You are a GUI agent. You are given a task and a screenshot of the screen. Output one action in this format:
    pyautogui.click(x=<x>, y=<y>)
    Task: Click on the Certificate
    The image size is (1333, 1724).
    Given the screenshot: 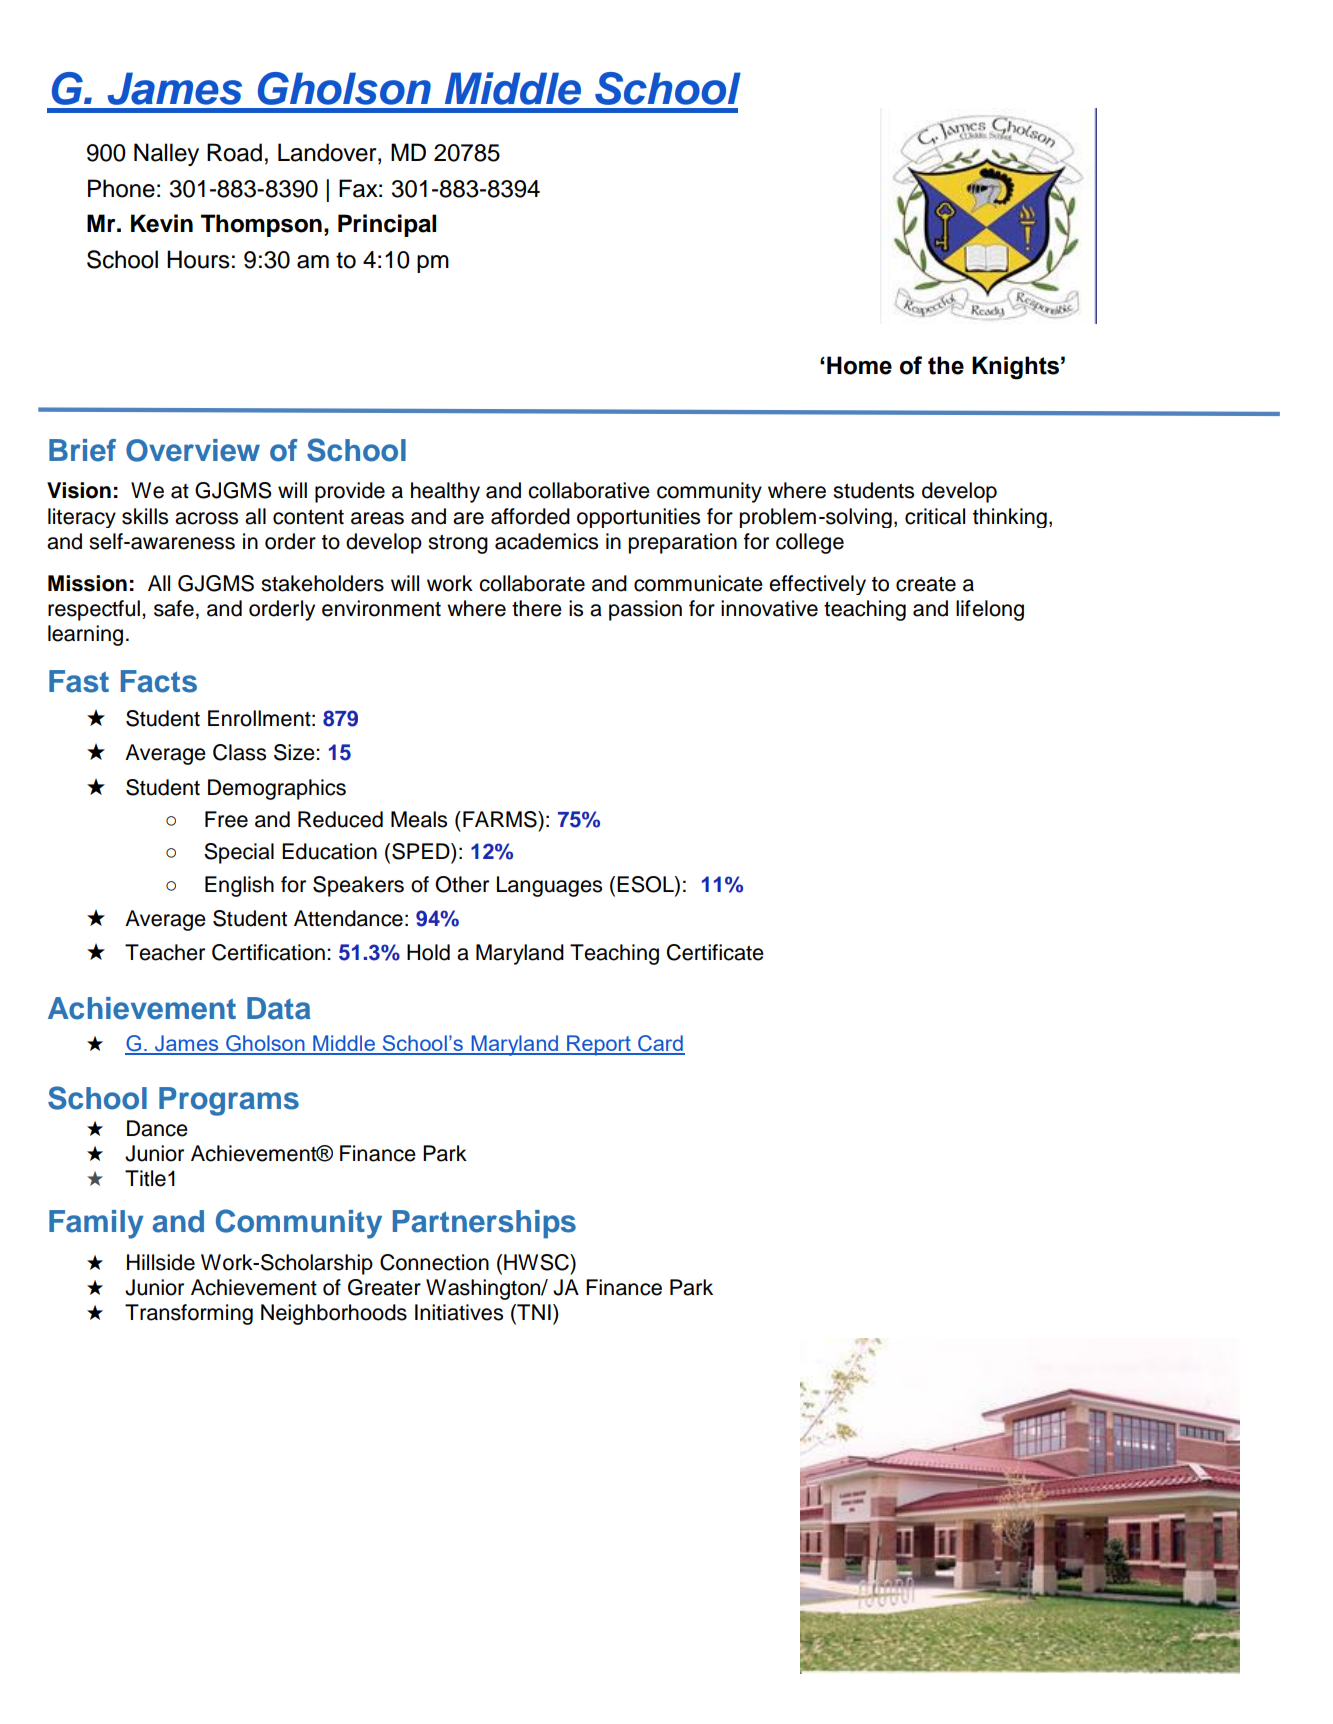 What is the action you would take?
    pyautogui.click(x=715, y=952)
